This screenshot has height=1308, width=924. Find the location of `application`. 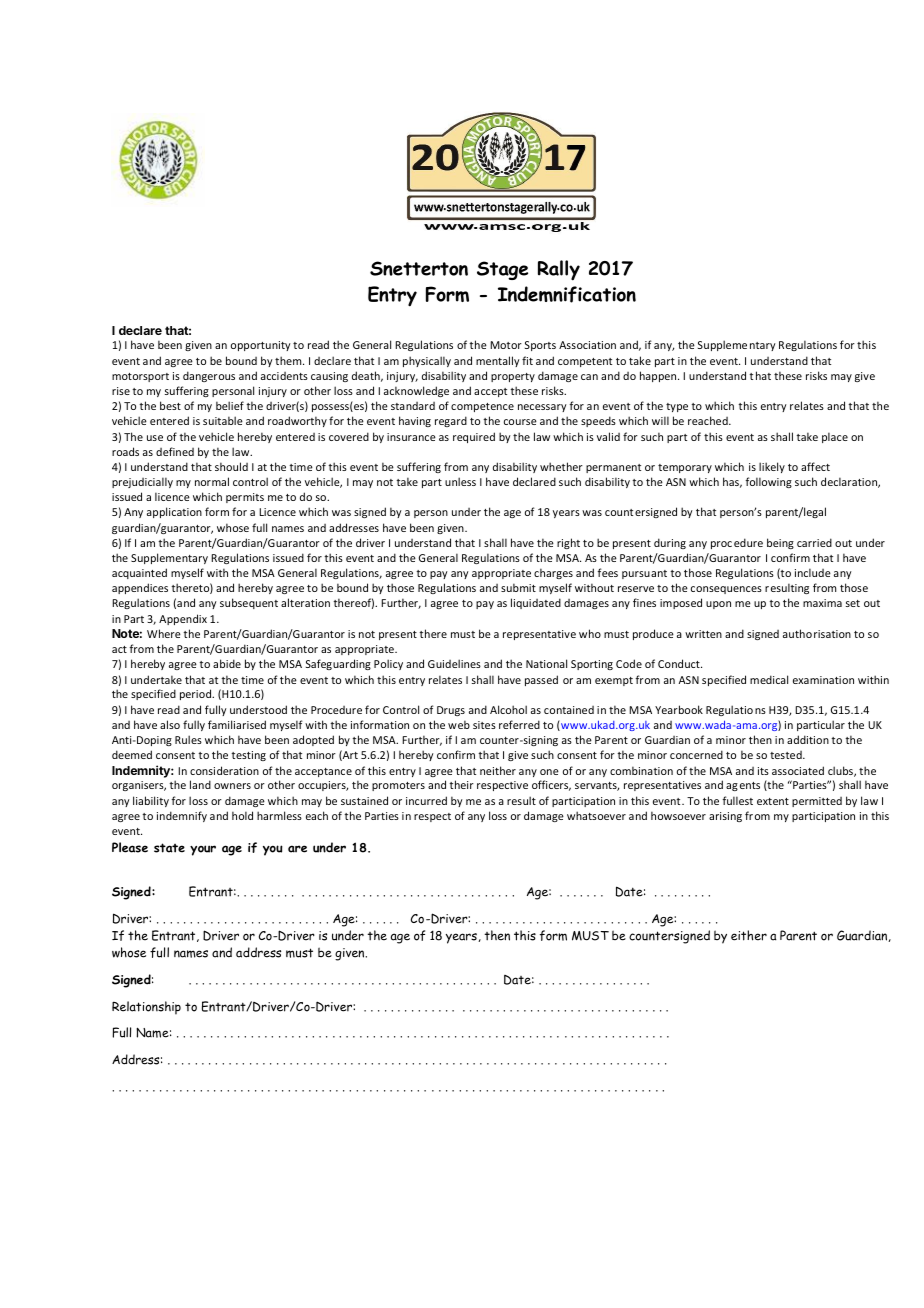

application is located at coordinates (174, 512).
